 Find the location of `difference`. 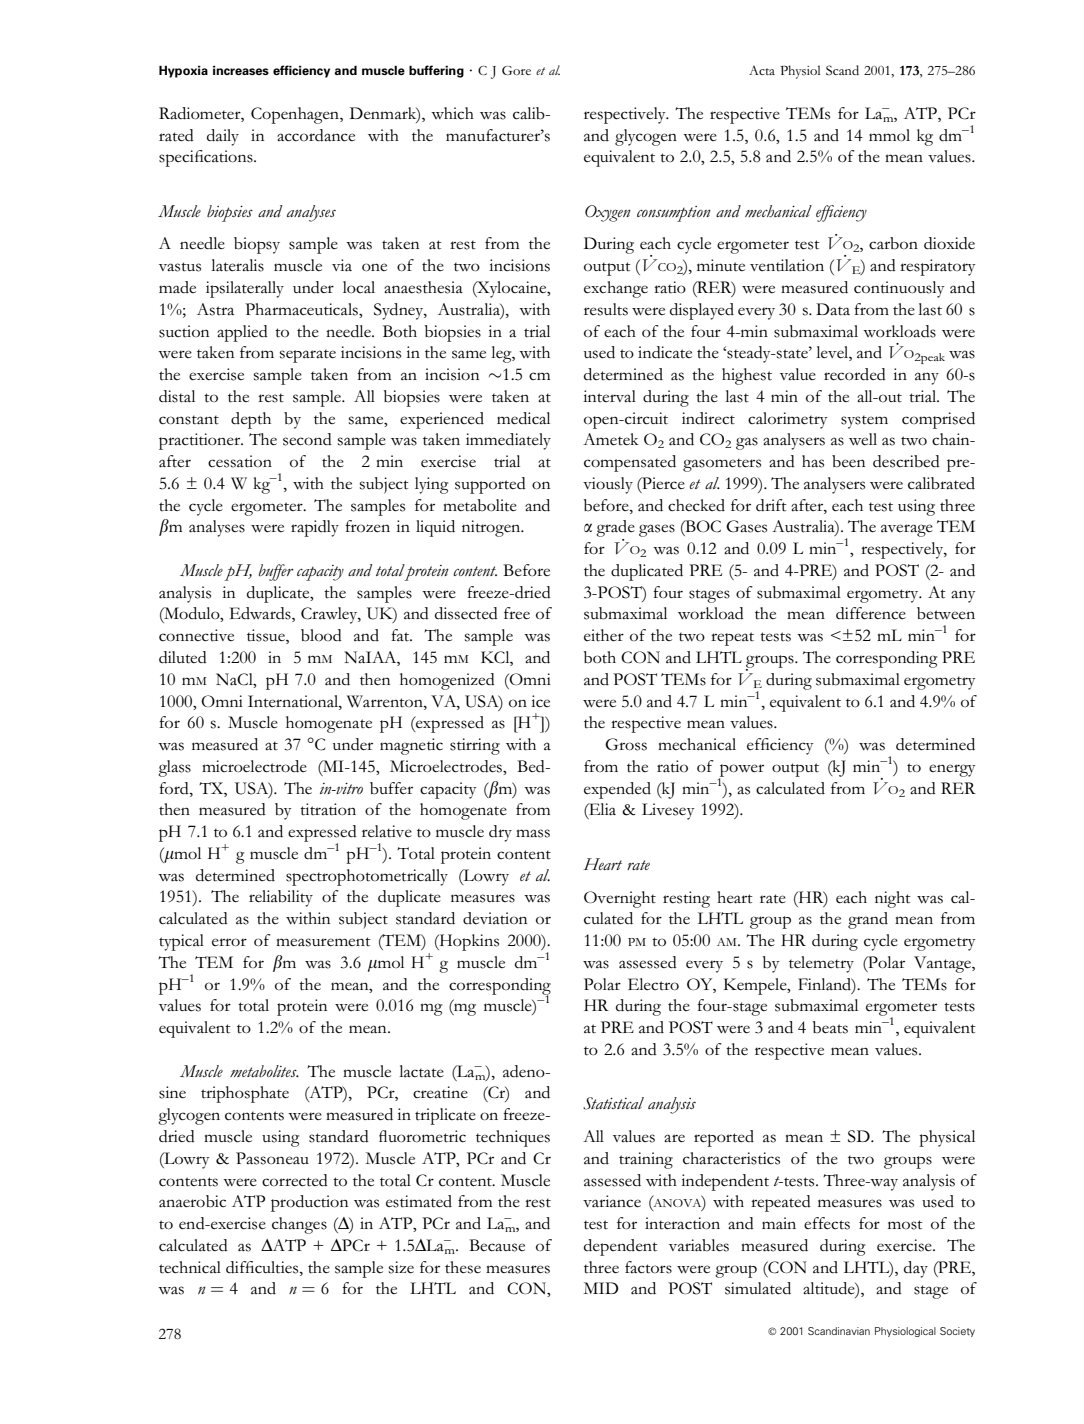

difference is located at coordinates (871, 613).
